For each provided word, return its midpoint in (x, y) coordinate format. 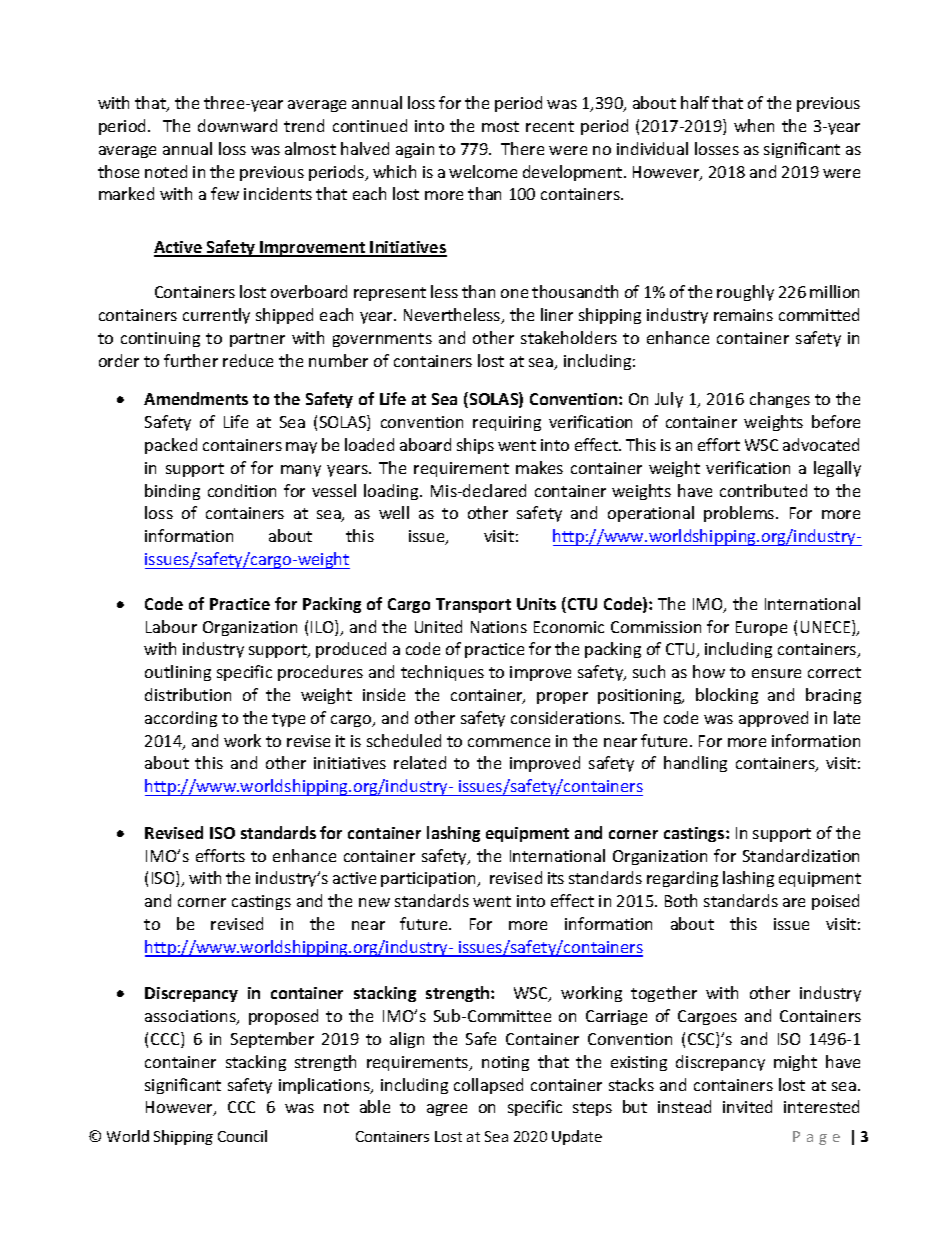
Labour (171, 626)
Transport (473, 605)
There (522, 148)
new (374, 902)
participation (430, 879)
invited (747, 1106)
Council (242, 1136)
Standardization (801, 855)
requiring (507, 423)
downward (237, 125)
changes (780, 400)
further (191, 360)
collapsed (488, 1086)
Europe (761, 628)
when (754, 125)
